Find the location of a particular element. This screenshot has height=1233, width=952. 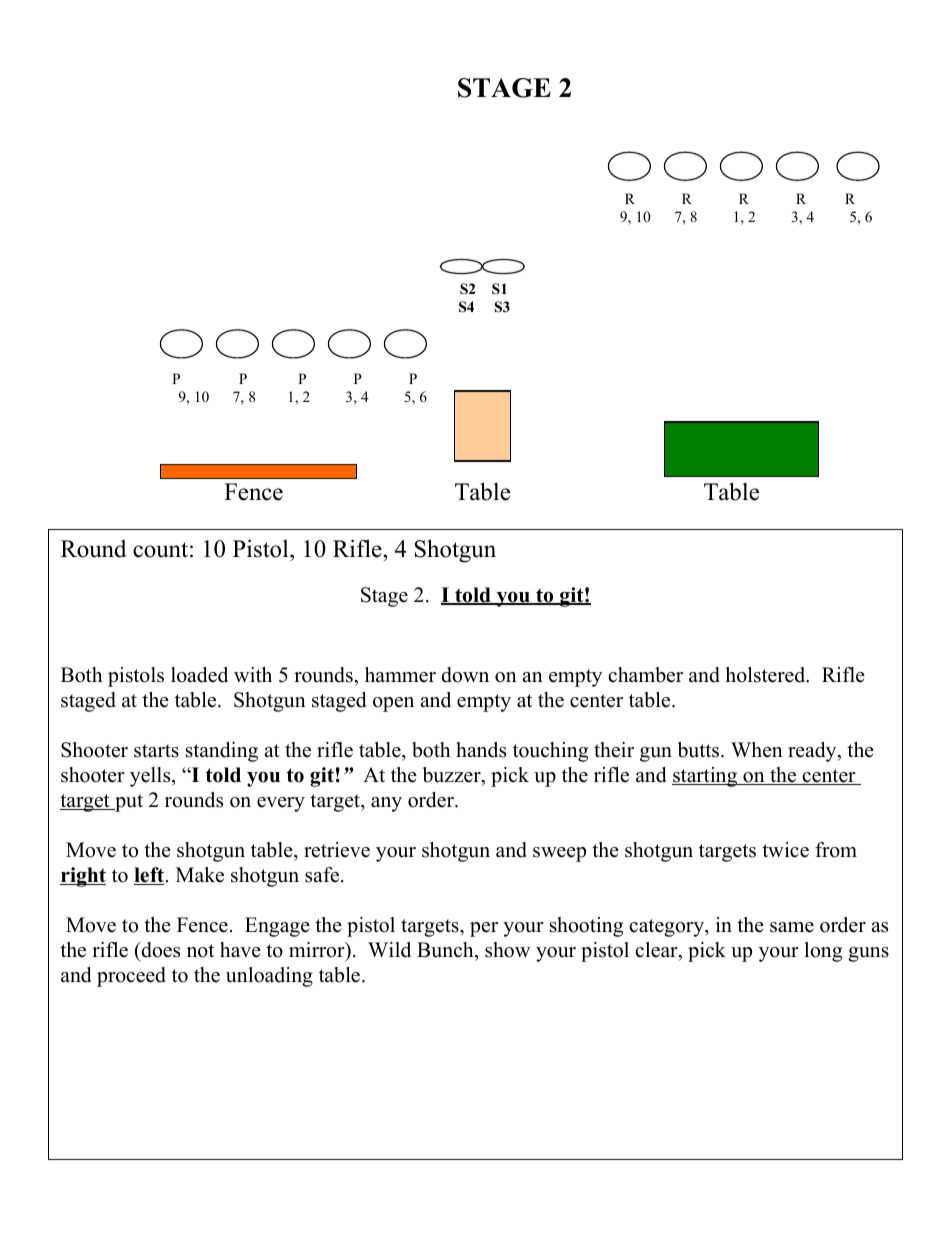

starting is located at coordinates (706, 777).
